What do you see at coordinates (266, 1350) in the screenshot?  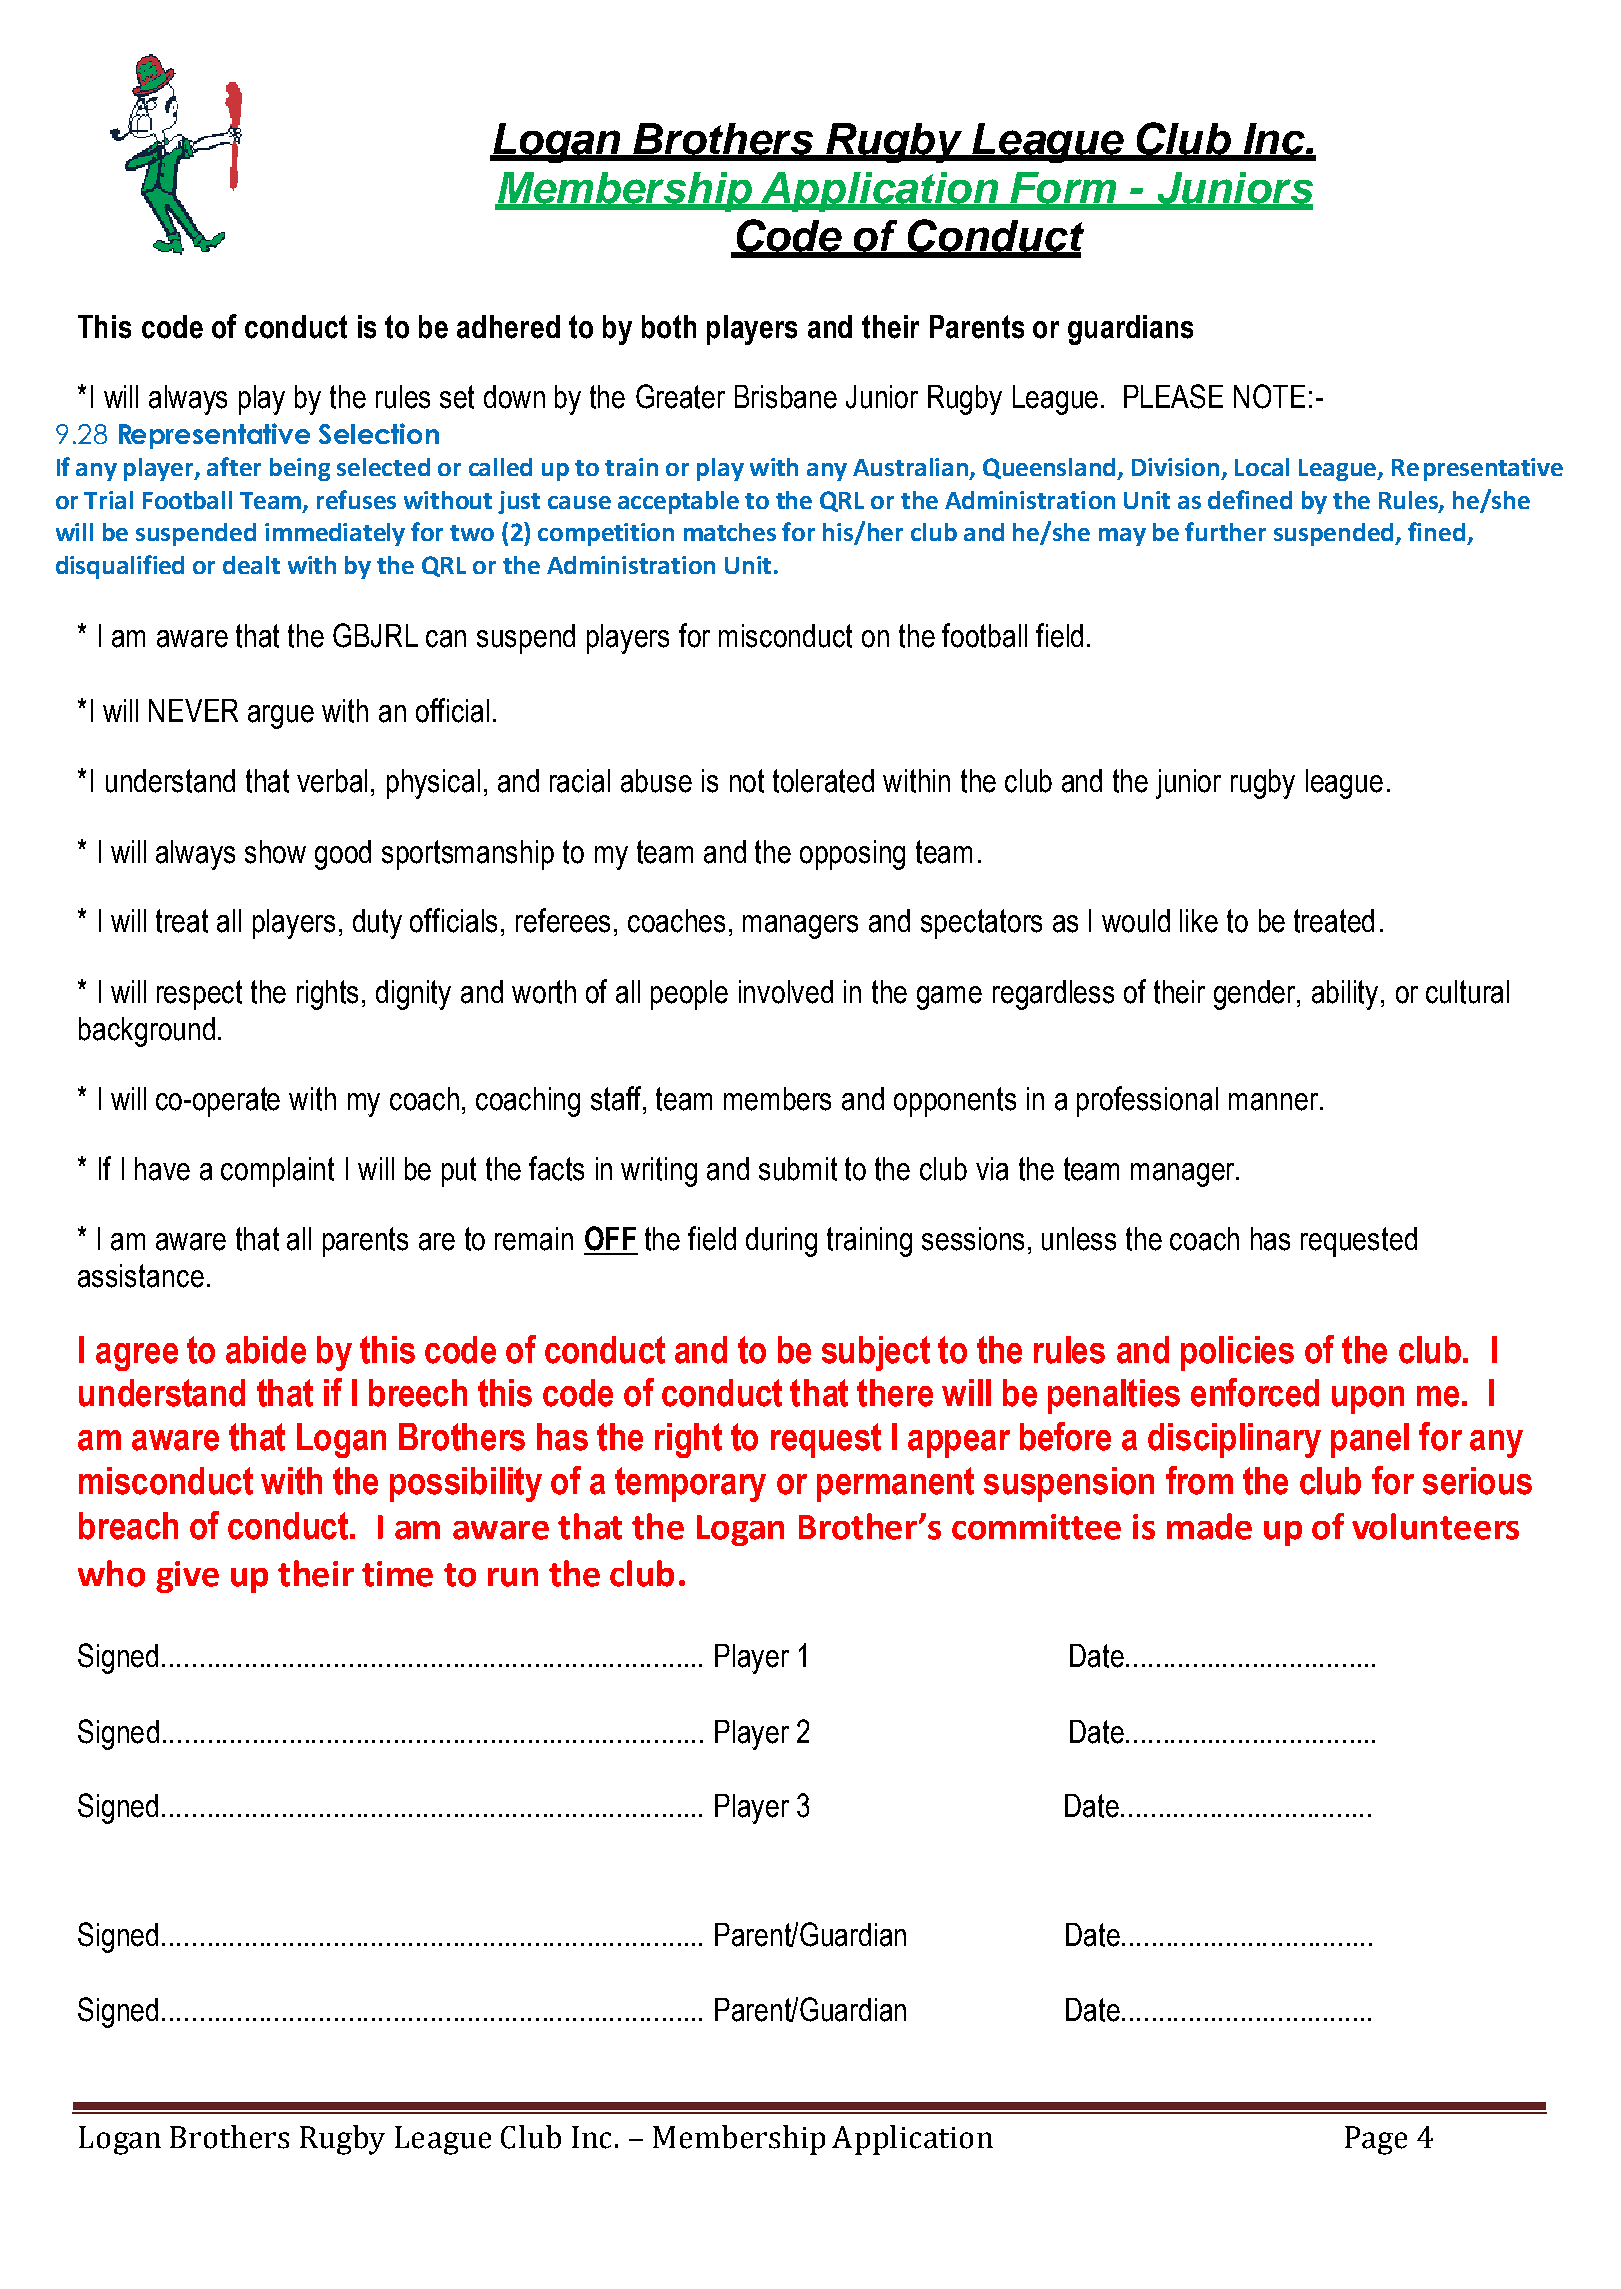 I see `abide` at bounding box center [266, 1350].
